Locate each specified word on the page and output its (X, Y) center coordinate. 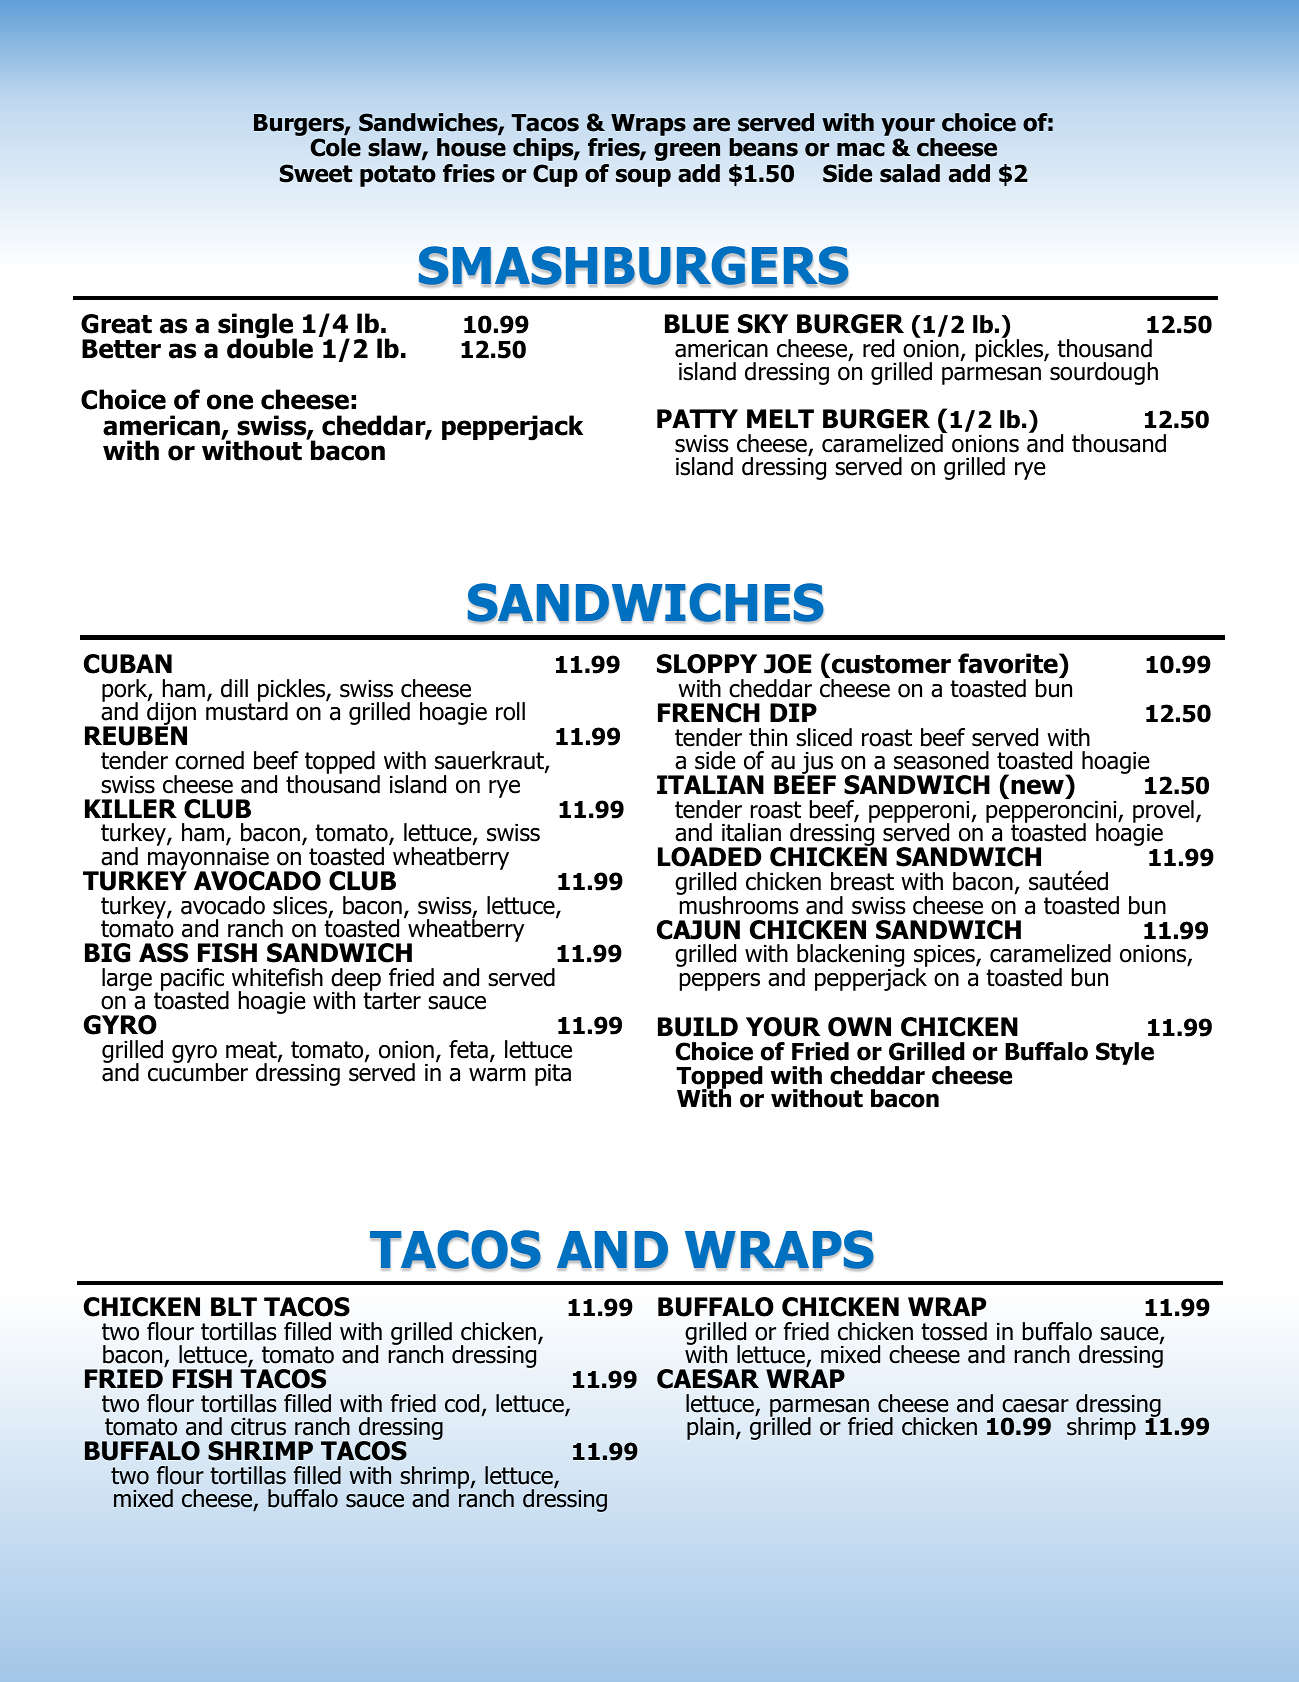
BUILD (698, 1027)
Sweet (316, 173)
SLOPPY (707, 664)
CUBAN (128, 664)
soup (643, 177)
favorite (1009, 663)
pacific (194, 981)
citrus (258, 1427)
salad (910, 173)
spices (945, 957)
